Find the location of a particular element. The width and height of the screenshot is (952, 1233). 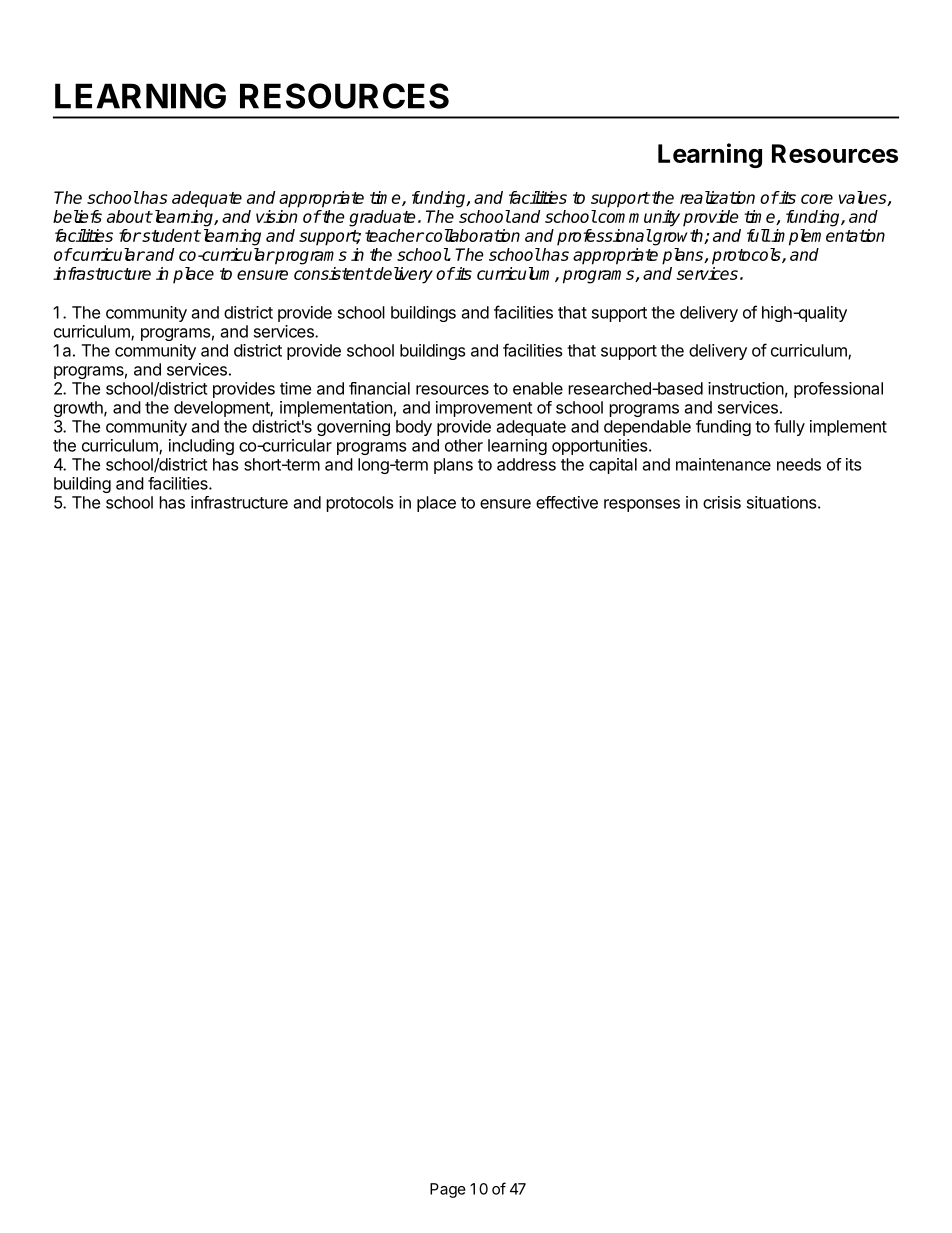

crisis is located at coordinates (722, 502).
